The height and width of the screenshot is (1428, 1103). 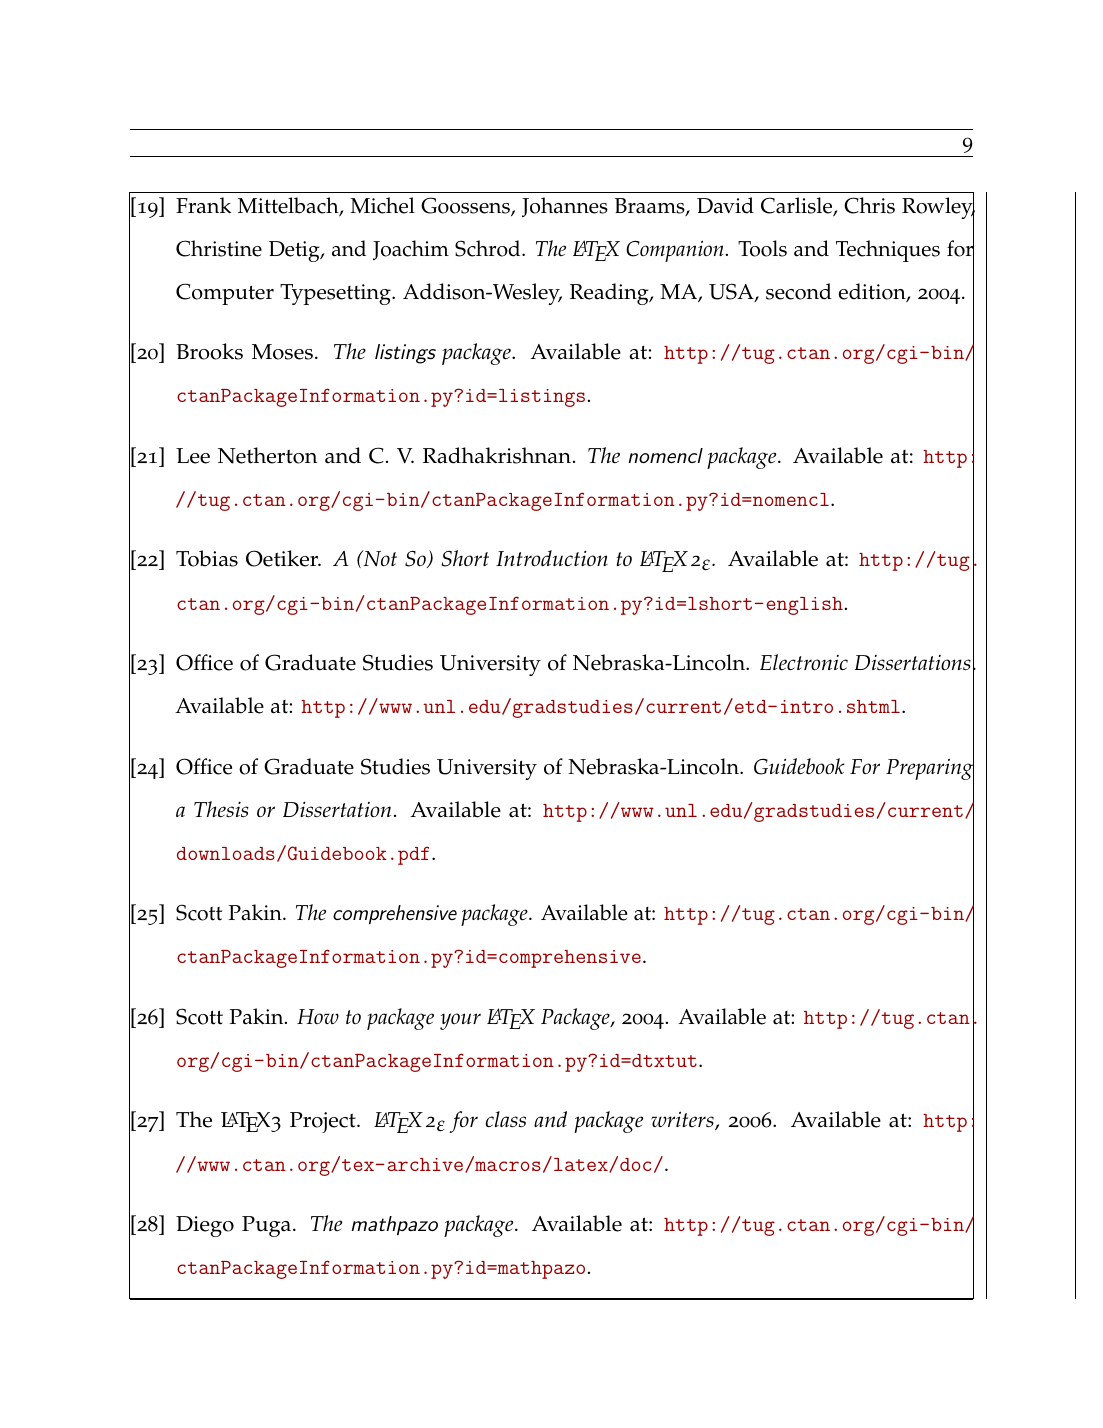 I want to click on Preparing, so click(x=930, y=769).
